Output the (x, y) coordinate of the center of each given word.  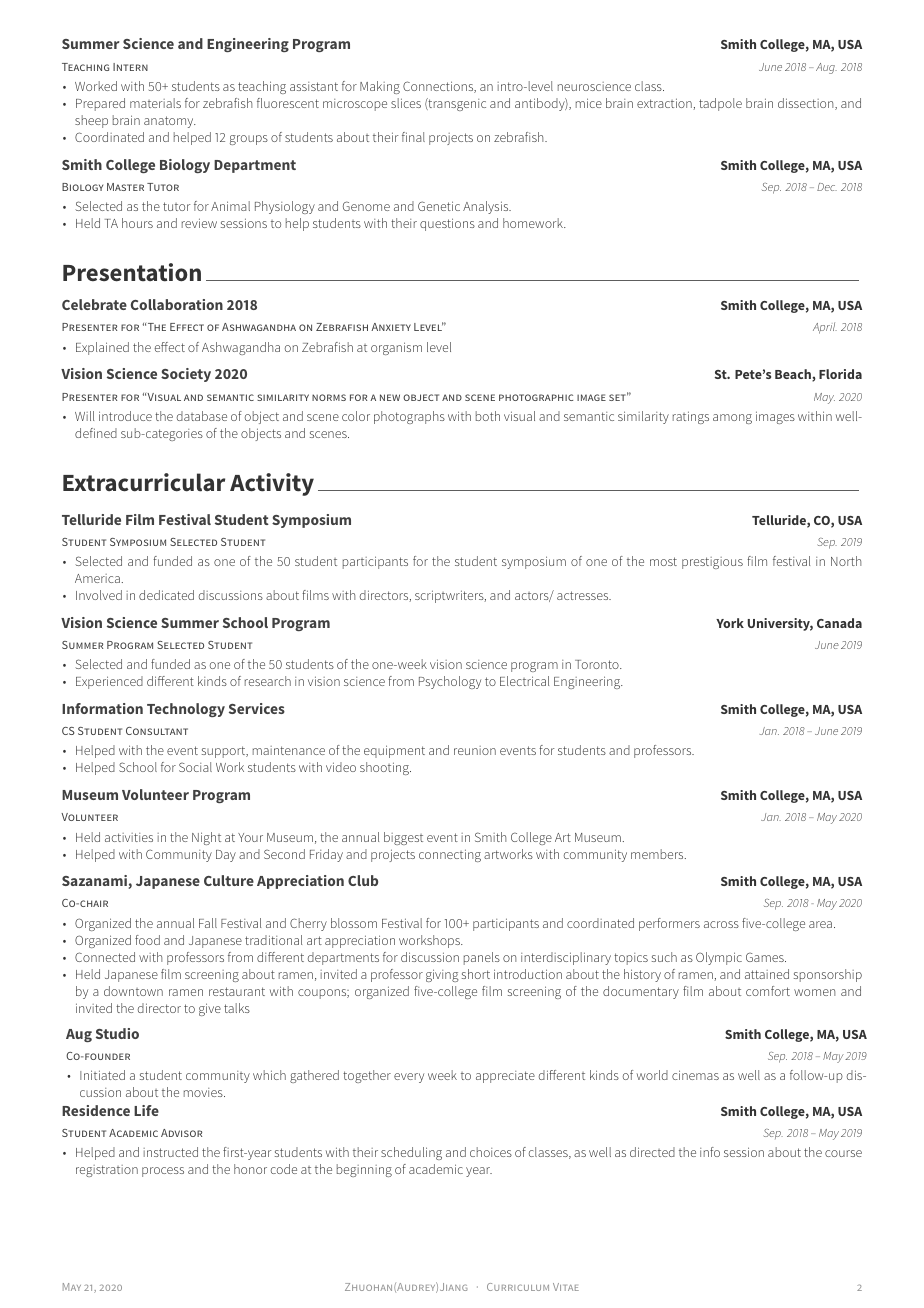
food (147, 940)
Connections (439, 87)
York (730, 623)
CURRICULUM (518, 1287)
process (163, 1172)
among (732, 419)
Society (186, 375)
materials (155, 103)
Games (766, 957)
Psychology (450, 682)
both (488, 416)
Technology (186, 710)
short (476, 974)
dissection (807, 104)
